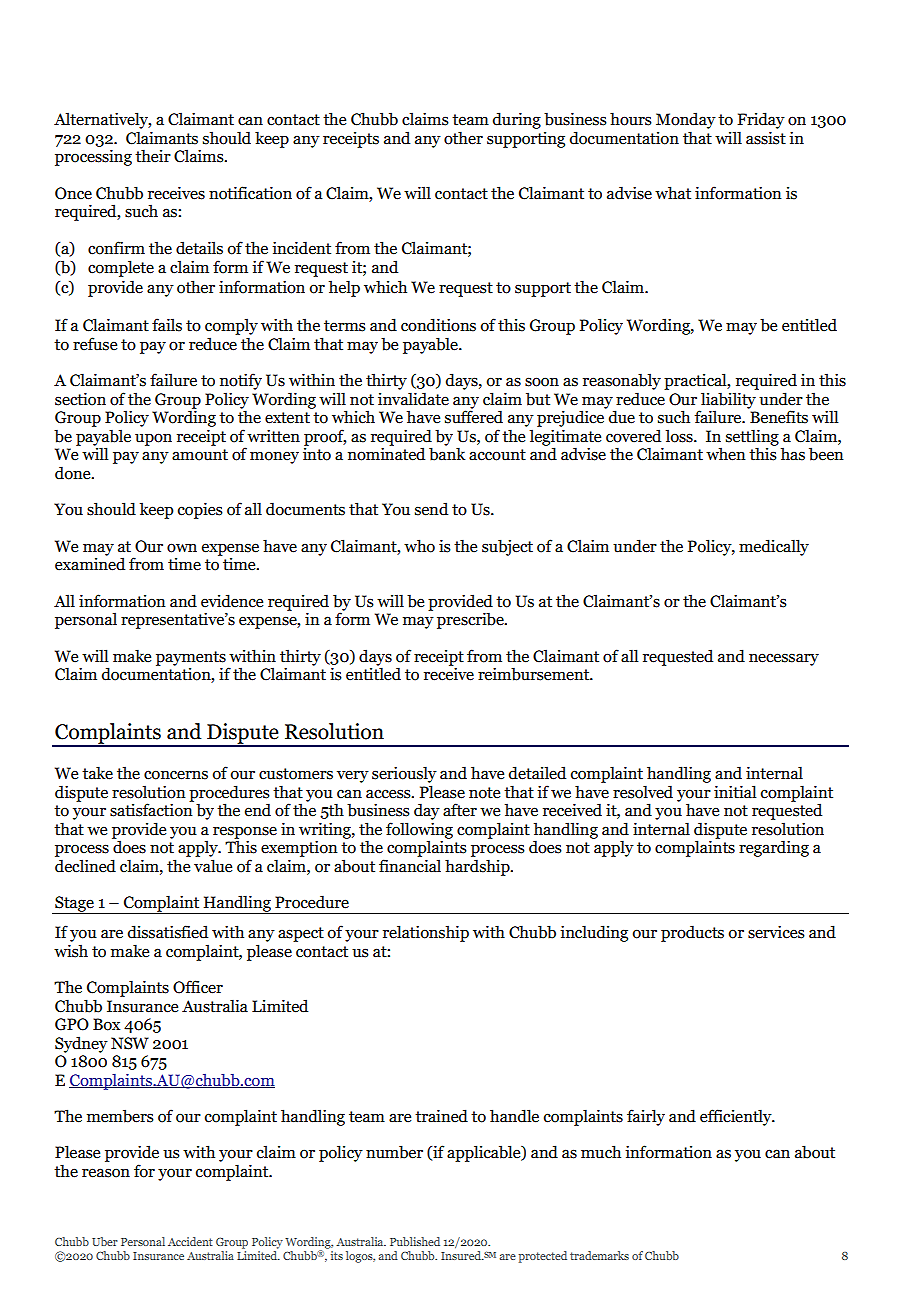 Image resolution: width=924 pixels, height=1308 pixels. What do you see at coordinates (766, 138) in the screenshot?
I see `assist` at bounding box center [766, 138].
